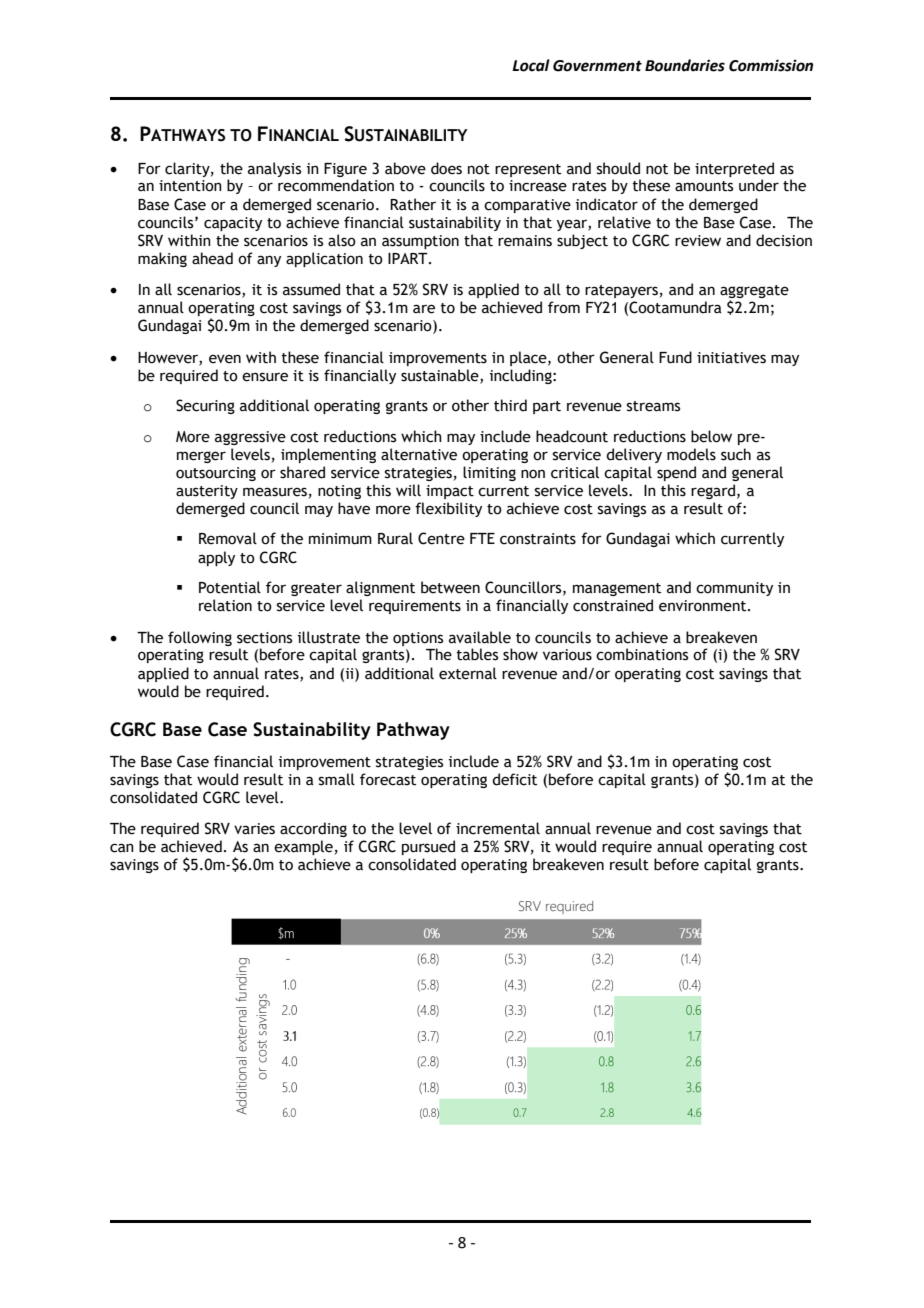 The height and width of the screenshot is (1308, 924). Describe the element at coordinates (514, 779) in the screenshot. I see `deficit` at that location.
